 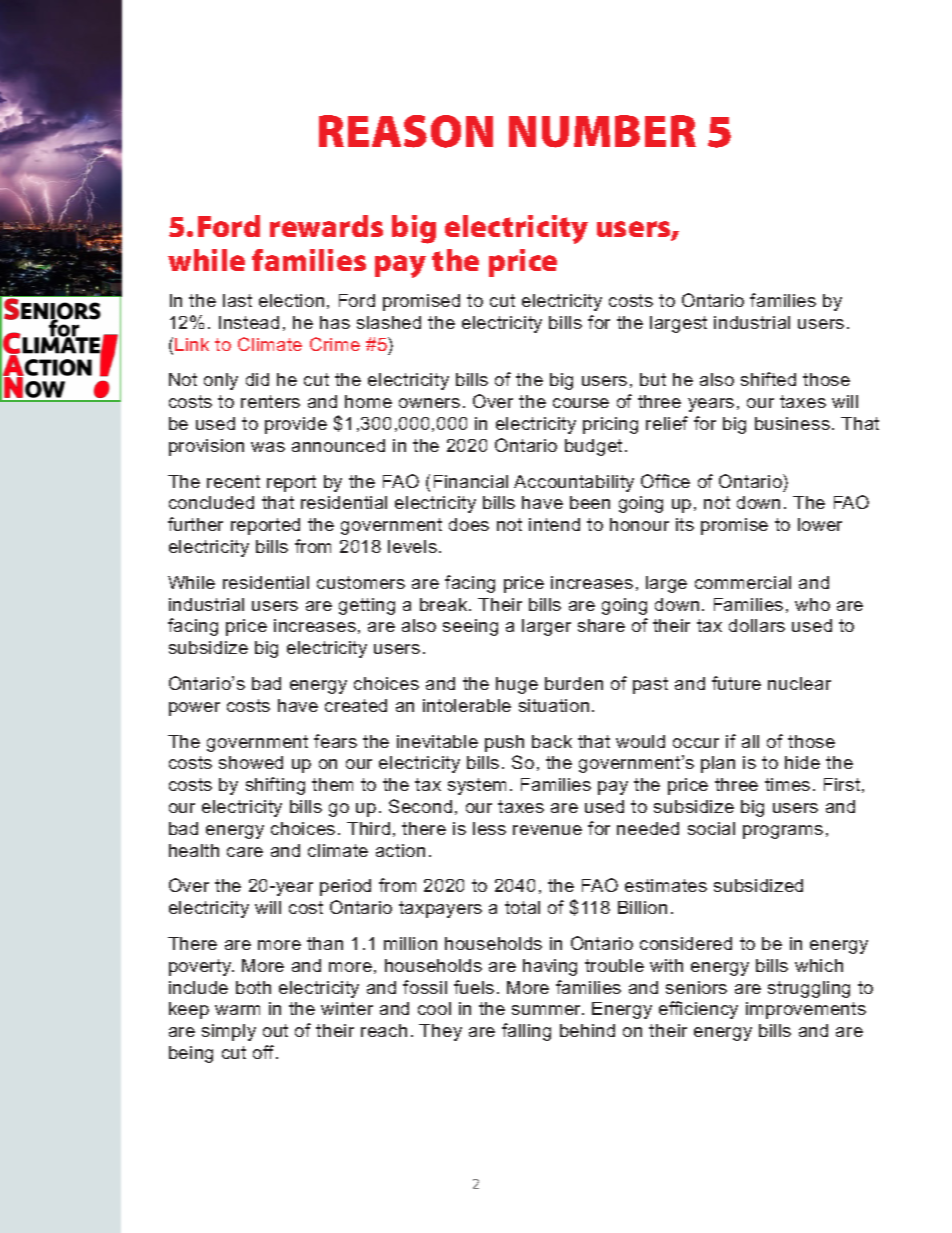 I want to click on shifted, so click(x=768, y=379).
